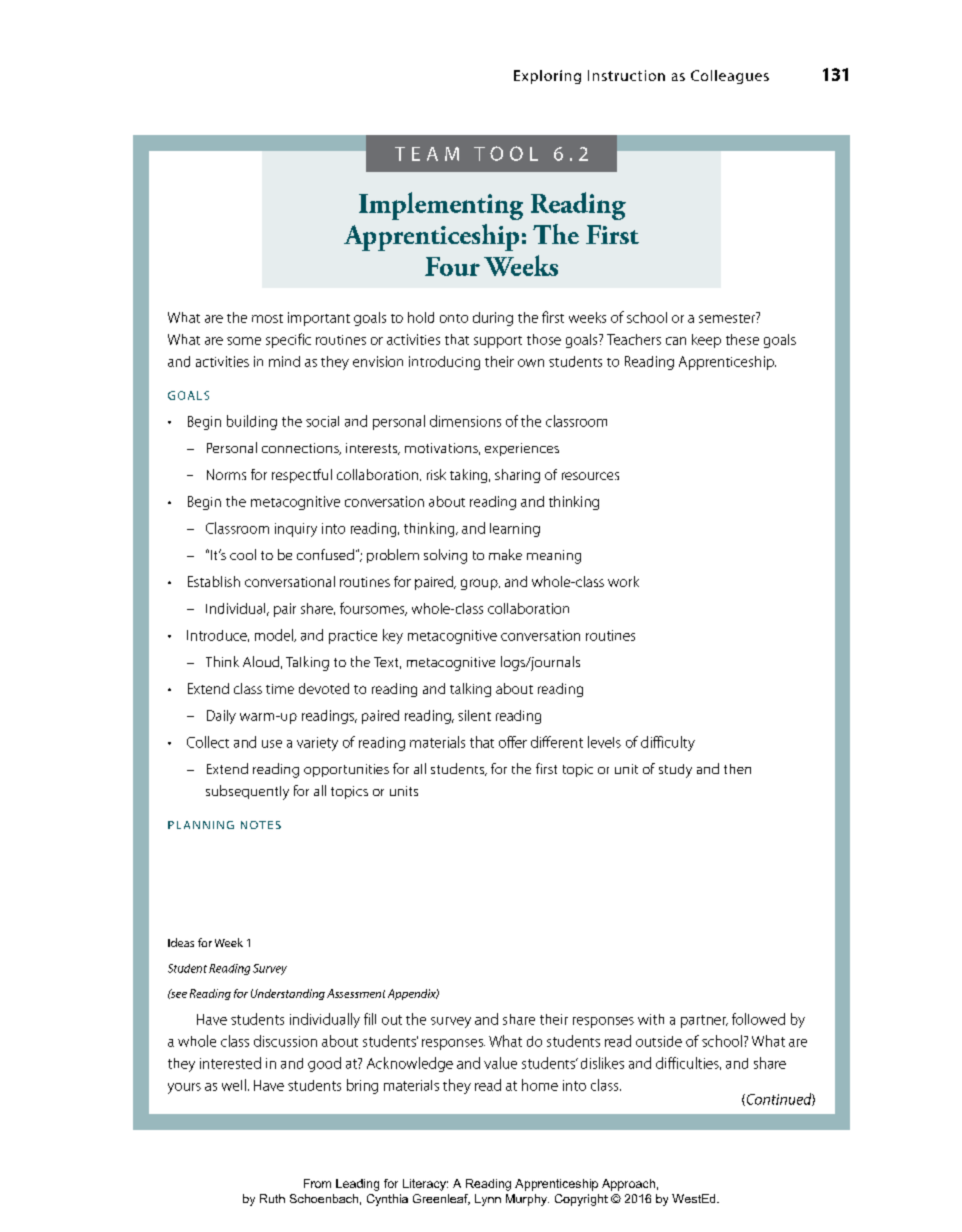 The image size is (962, 1232). Describe the element at coordinates (470, 476) in the page. I see `taking` at that location.
